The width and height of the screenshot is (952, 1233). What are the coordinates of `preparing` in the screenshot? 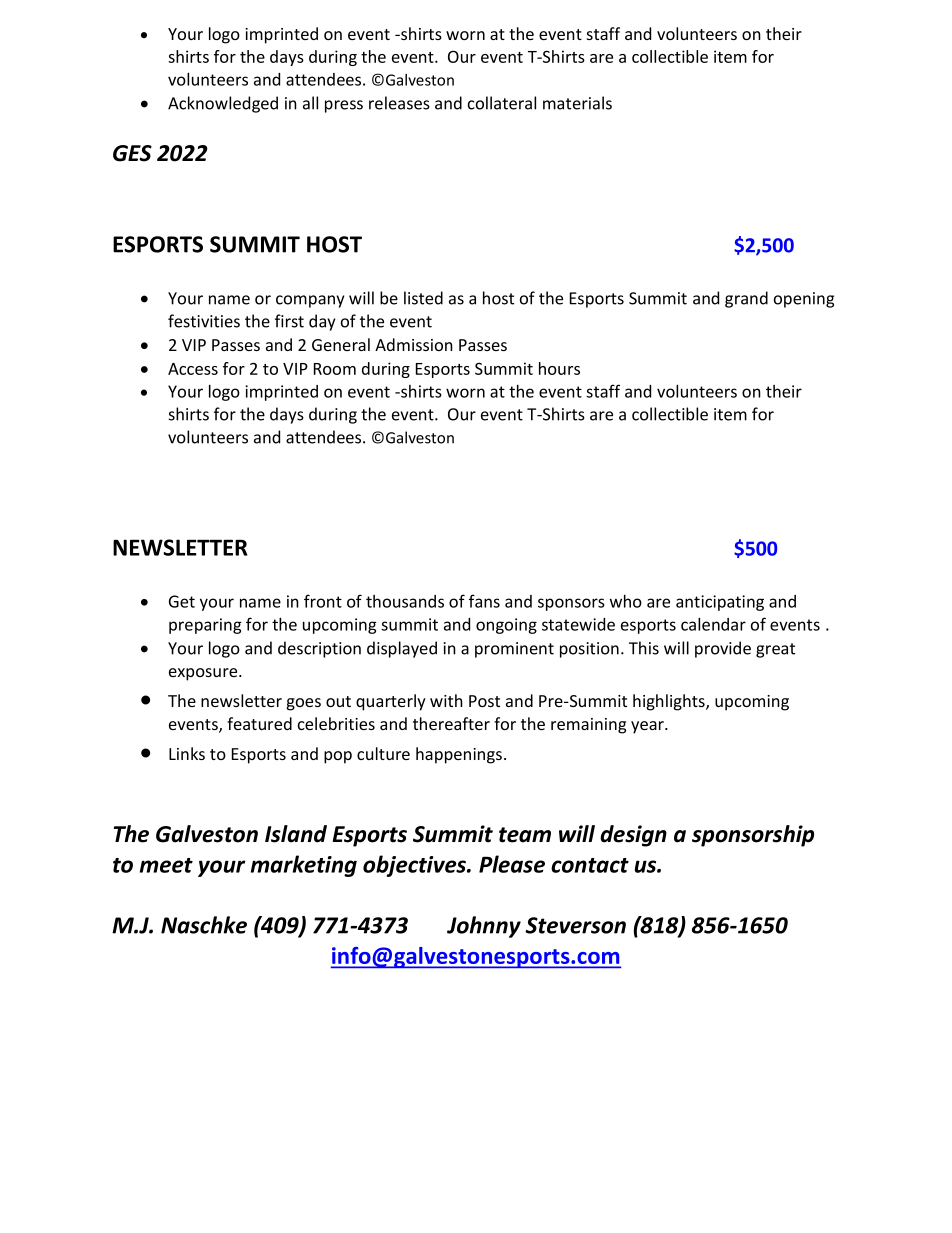 It's located at (205, 626).
